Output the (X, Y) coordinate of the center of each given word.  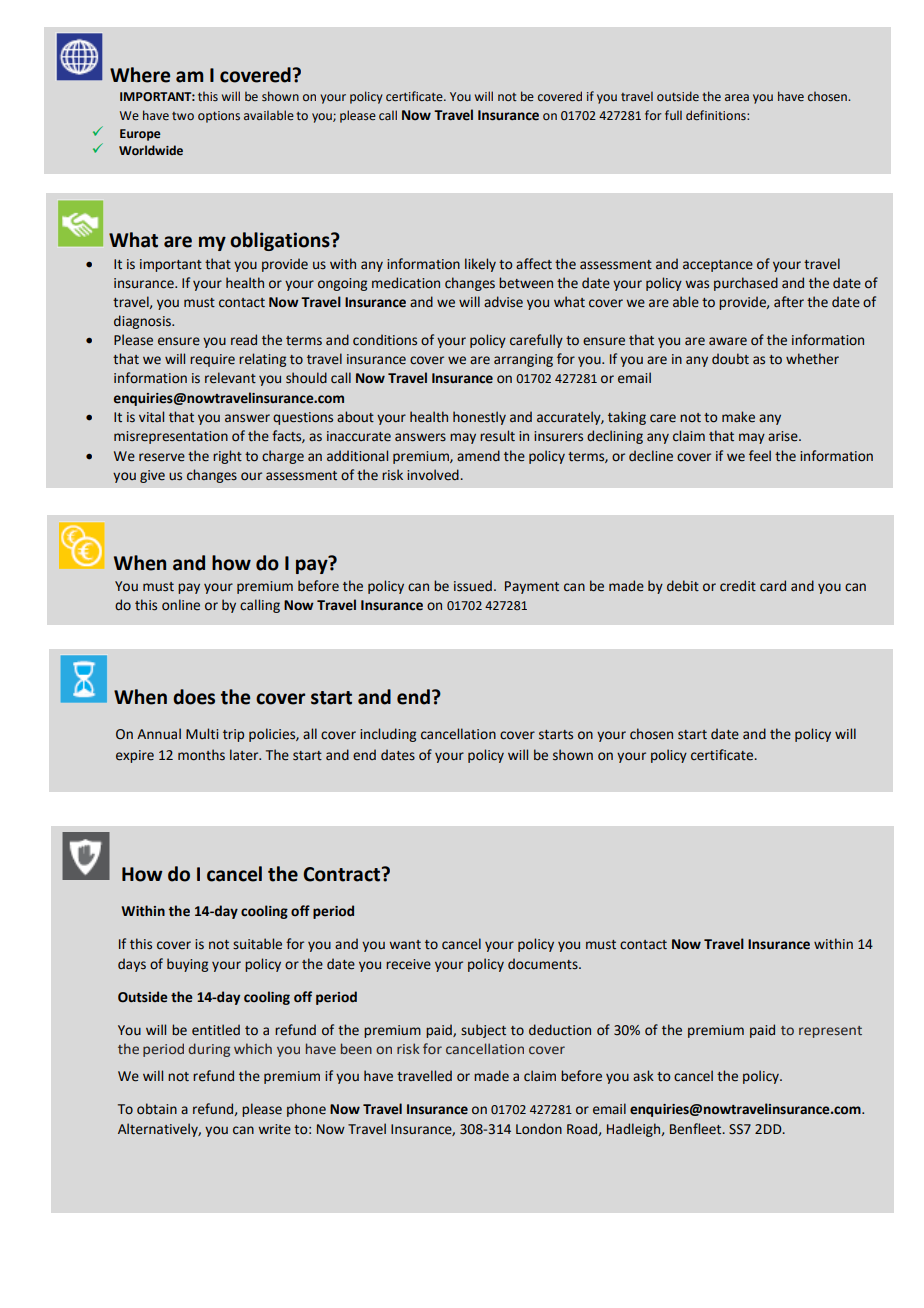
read (244, 340)
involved (433, 475)
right (227, 457)
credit (738, 586)
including (388, 735)
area (737, 97)
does (194, 697)
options (219, 117)
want (405, 945)
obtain (157, 1109)
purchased (746, 284)
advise (503, 302)
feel (760, 456)
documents (544, 964)
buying (187, 965)
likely (480, 265)
